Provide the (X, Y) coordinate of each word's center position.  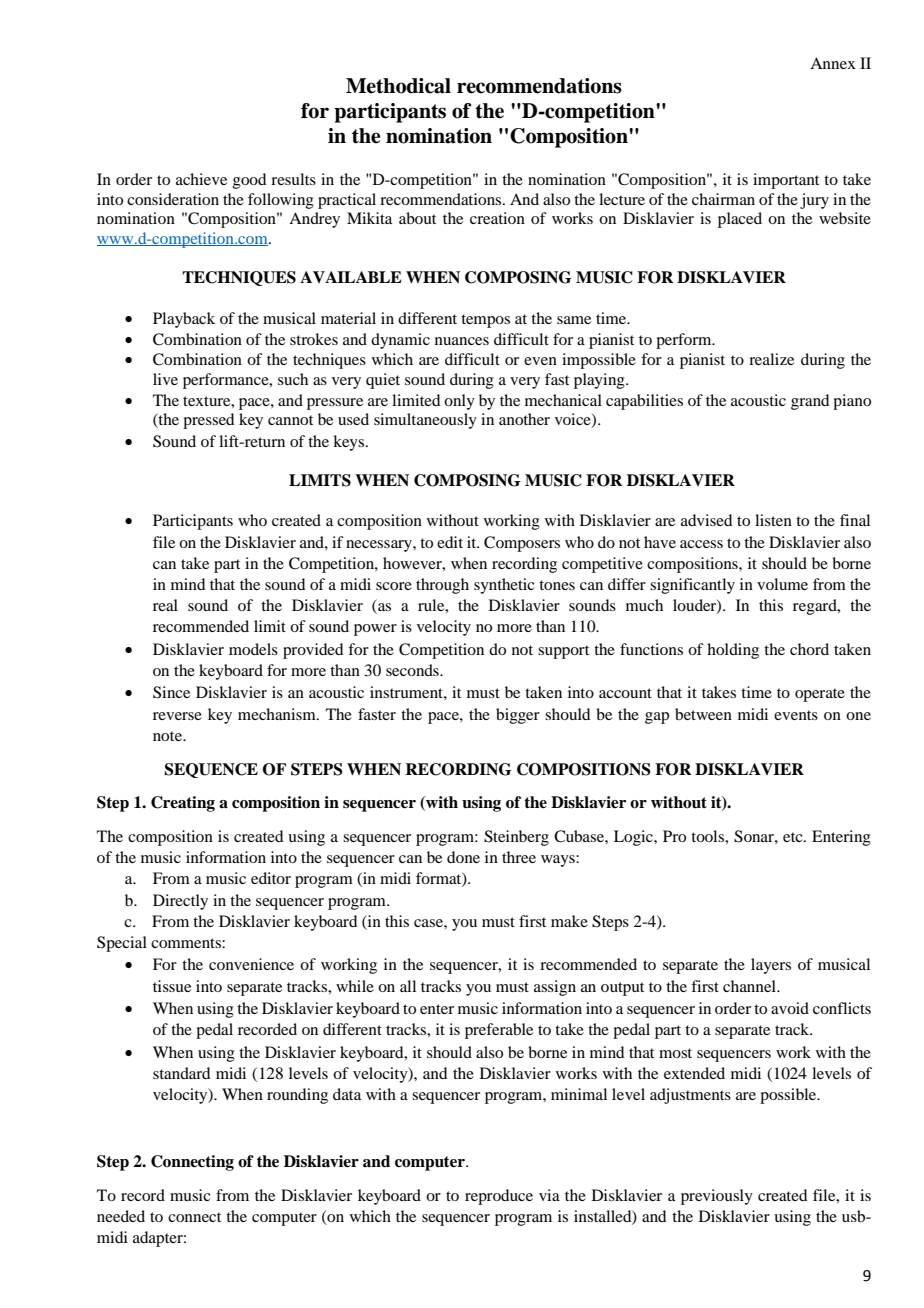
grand (810, 402)
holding (733, 651)
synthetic (504, 586)
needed (121, 1216)
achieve (201, 179)
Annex (833, 63)
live (165, 379)
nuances (462, 341)
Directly (180, 902)
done (463, 857)
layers (771, 966)
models (253, 649)
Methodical (398, 86)
